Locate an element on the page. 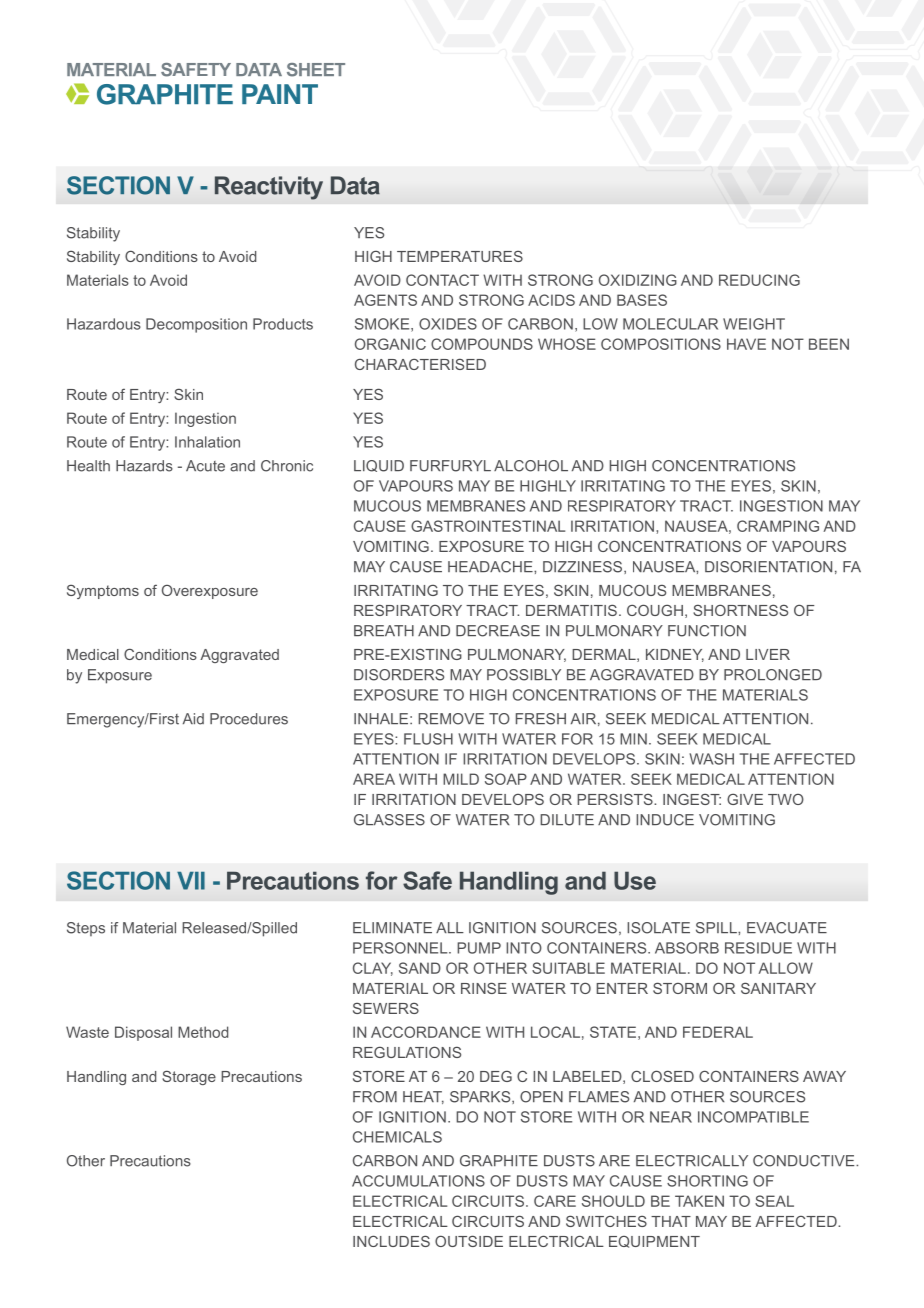  REDUCING is located at coordinates (759, 280).
